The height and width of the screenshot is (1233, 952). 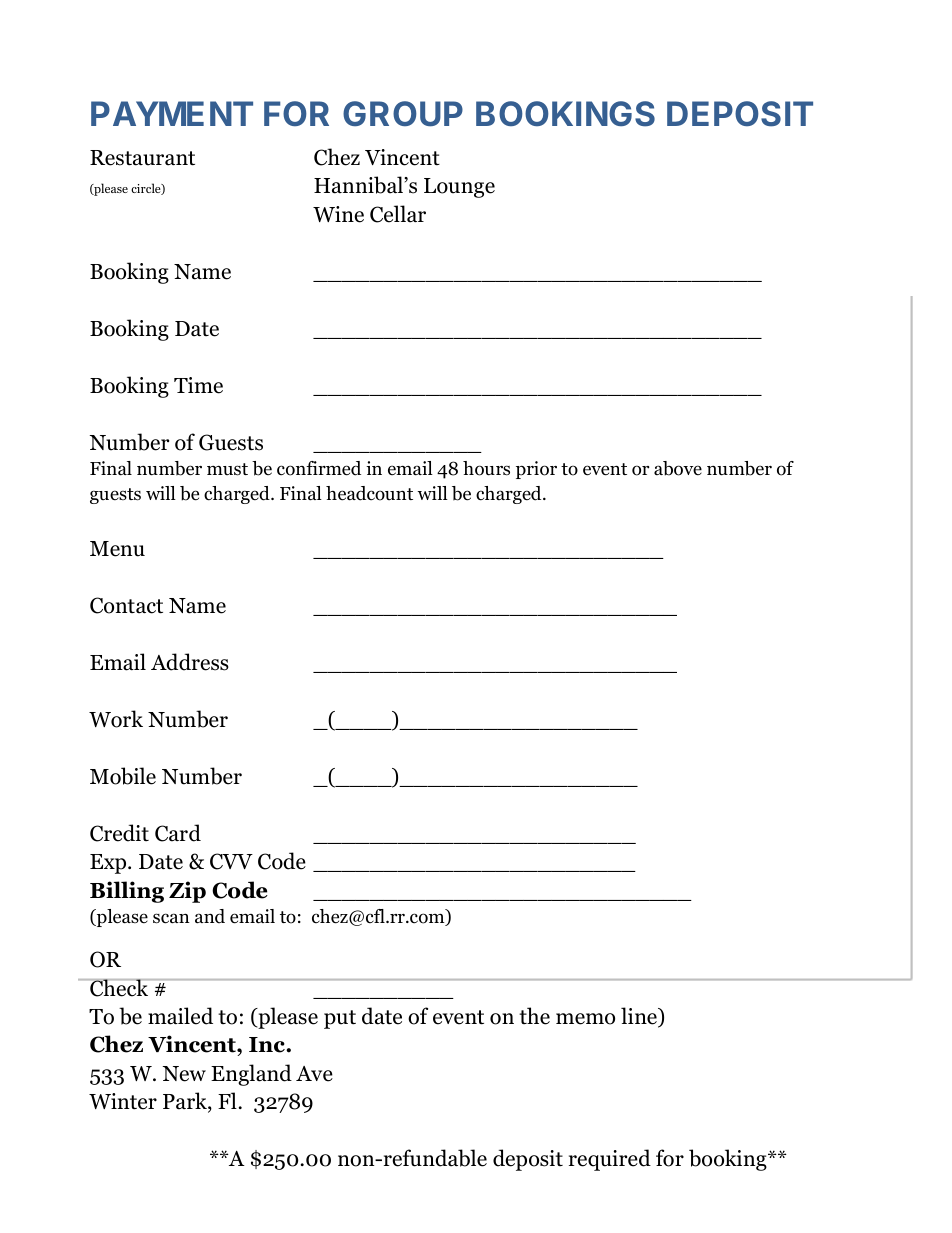 What do you see at coordinates (314, 1074) in the screenshot?
I see `Ave` at bounding box center [314, 1074].
